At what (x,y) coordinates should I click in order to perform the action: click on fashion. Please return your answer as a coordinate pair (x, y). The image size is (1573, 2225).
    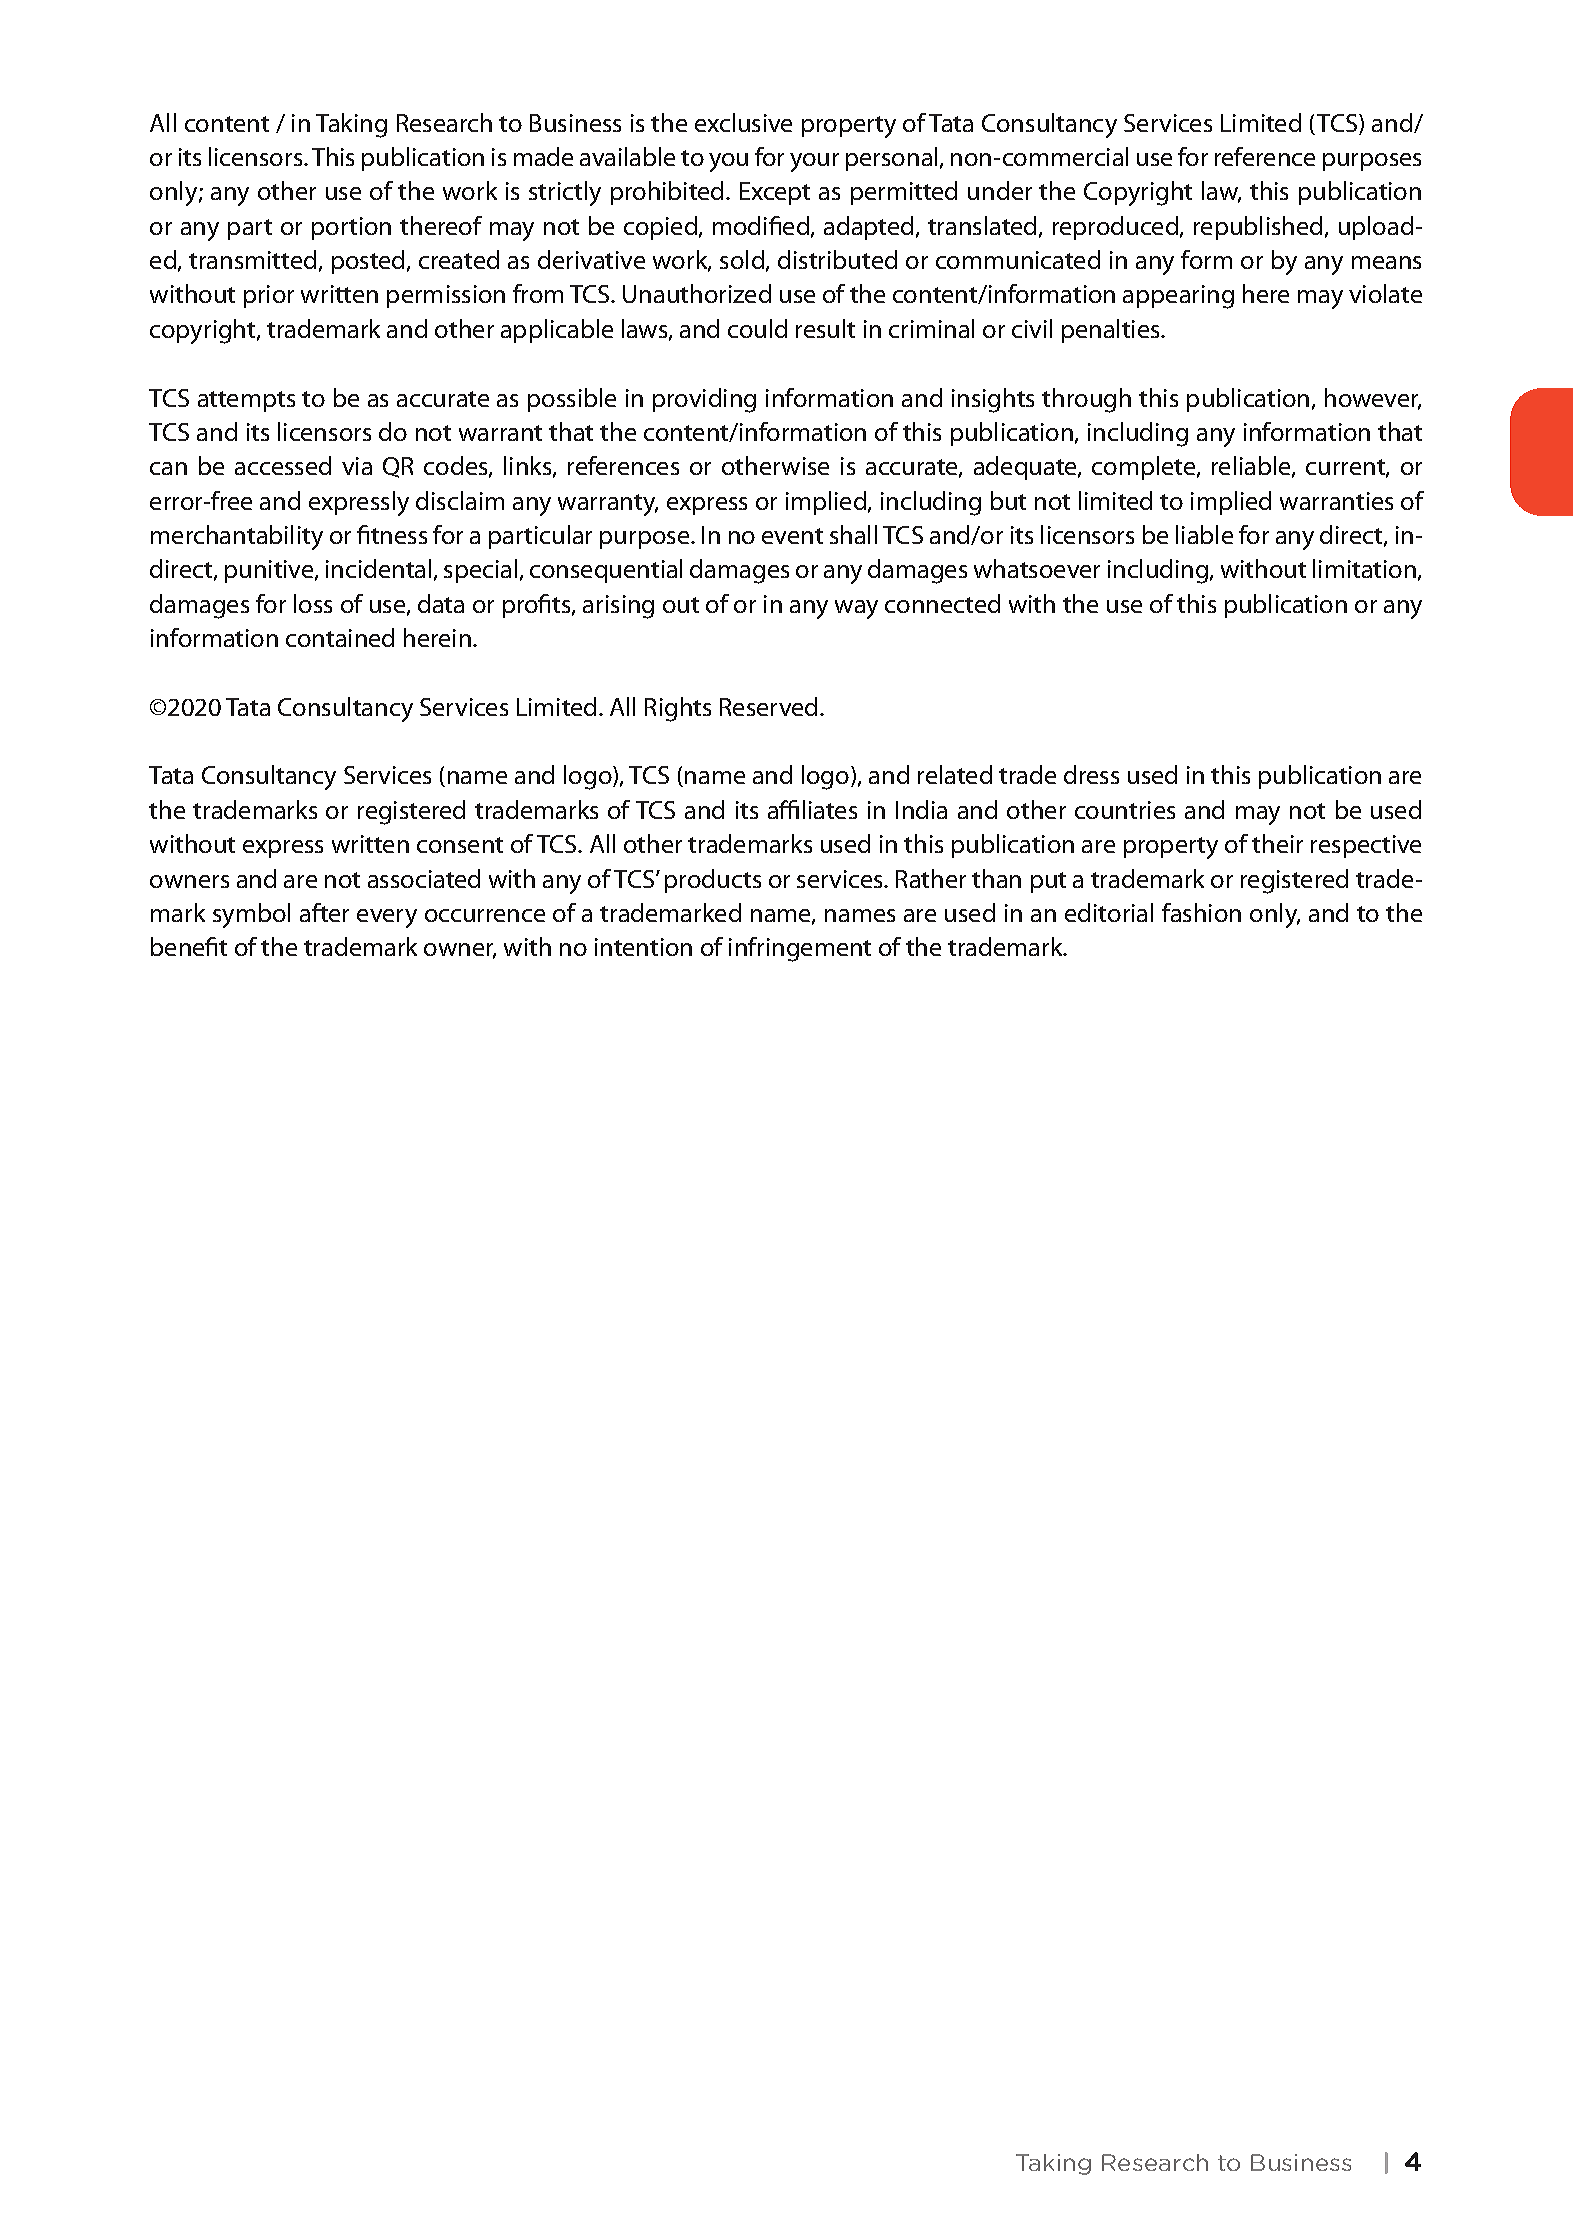
    Looking at the image, I should click on (1201, 912).
